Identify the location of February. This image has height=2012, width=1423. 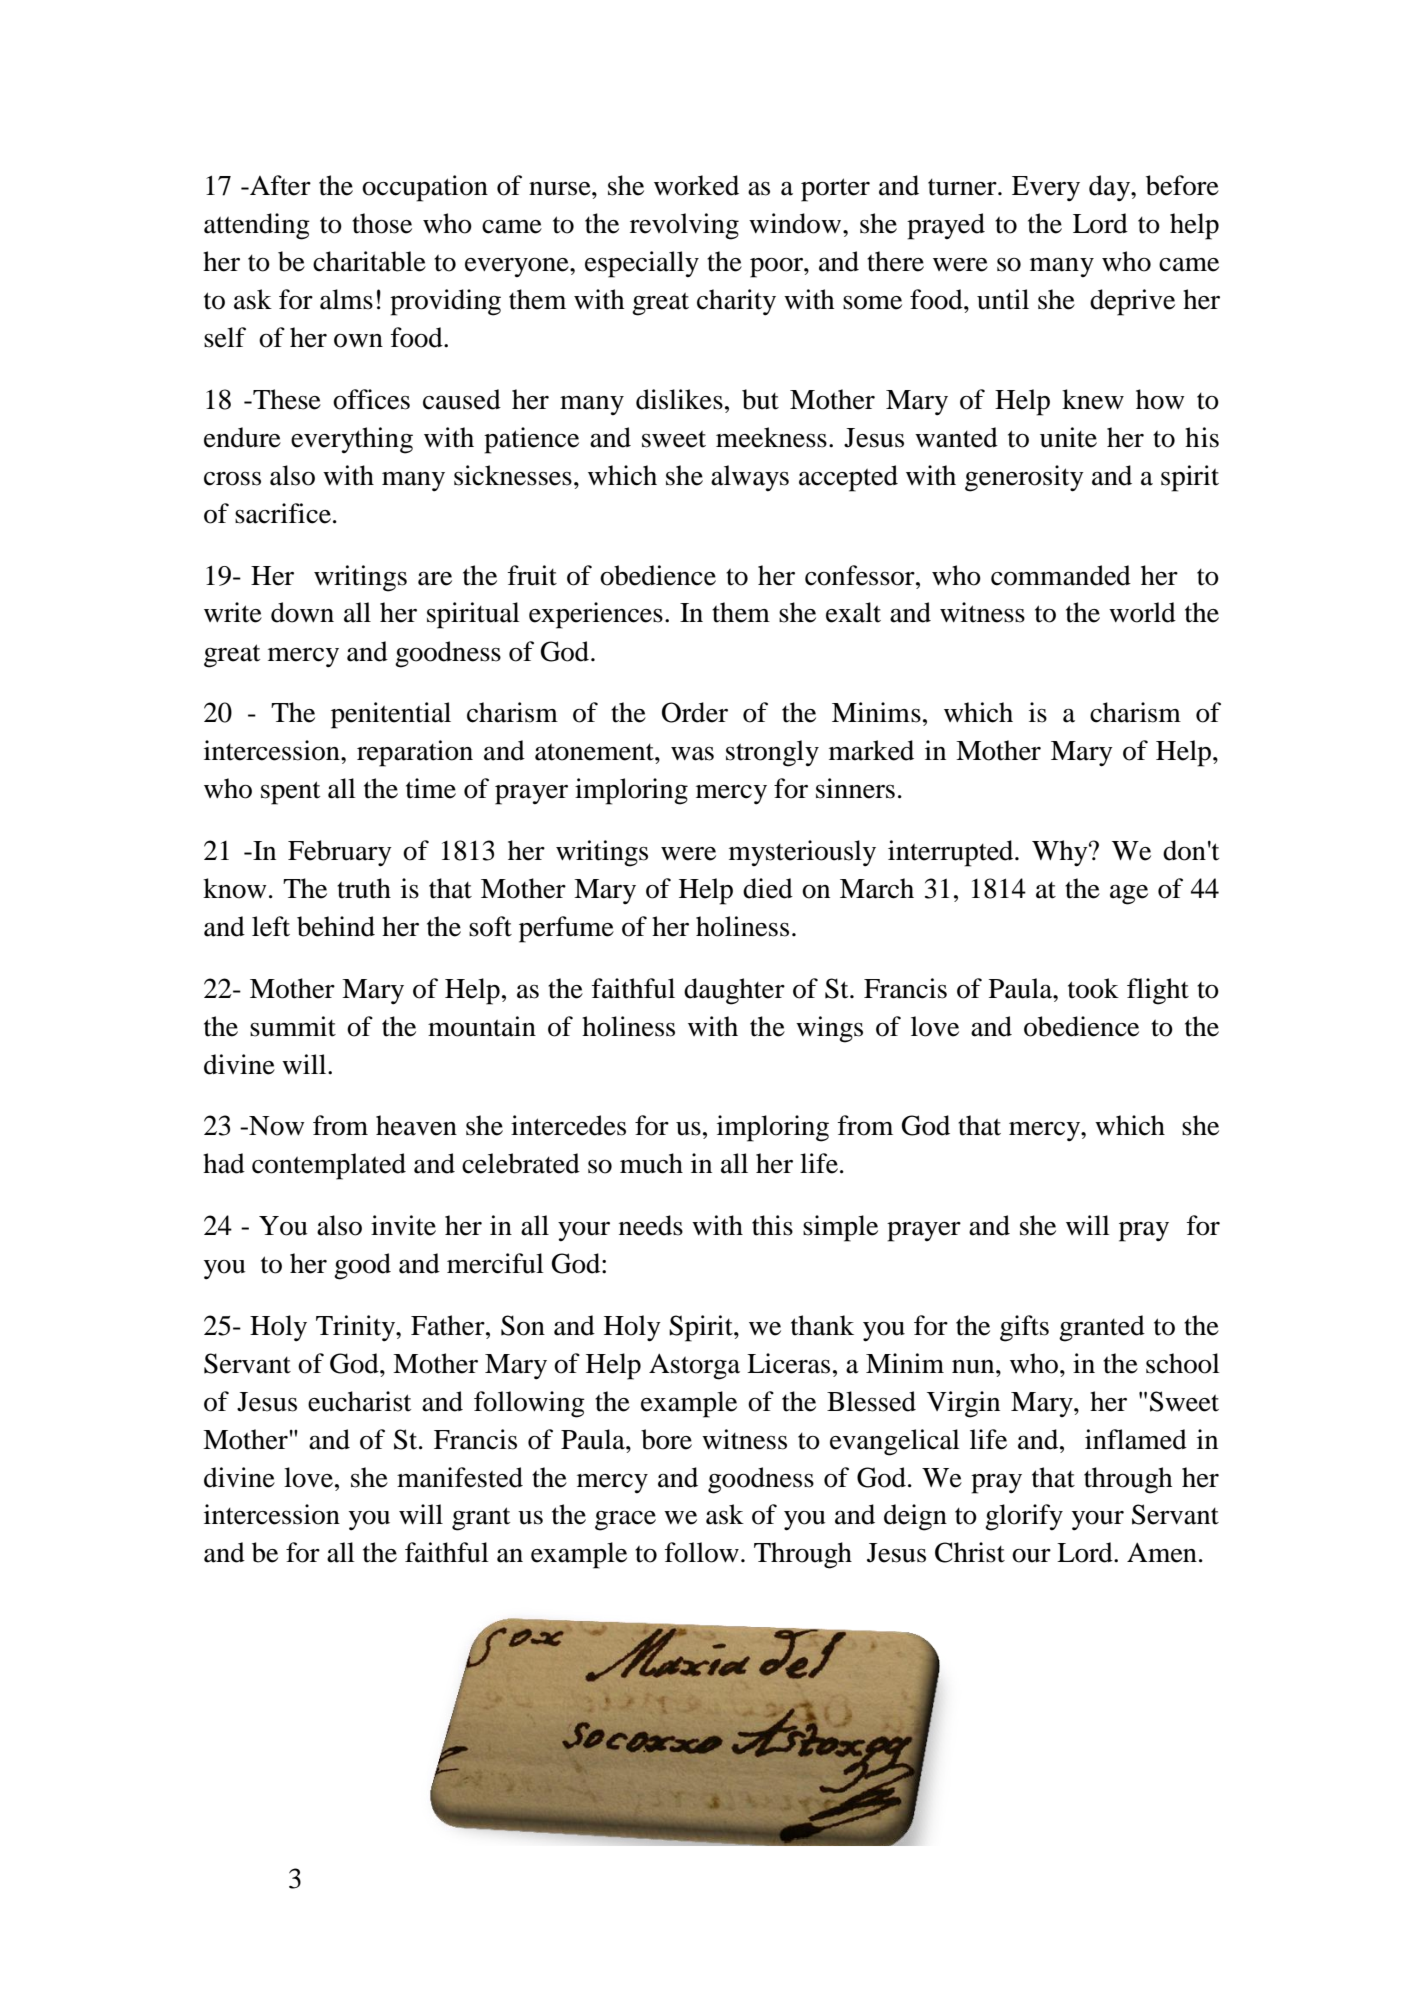
(340, 853).
